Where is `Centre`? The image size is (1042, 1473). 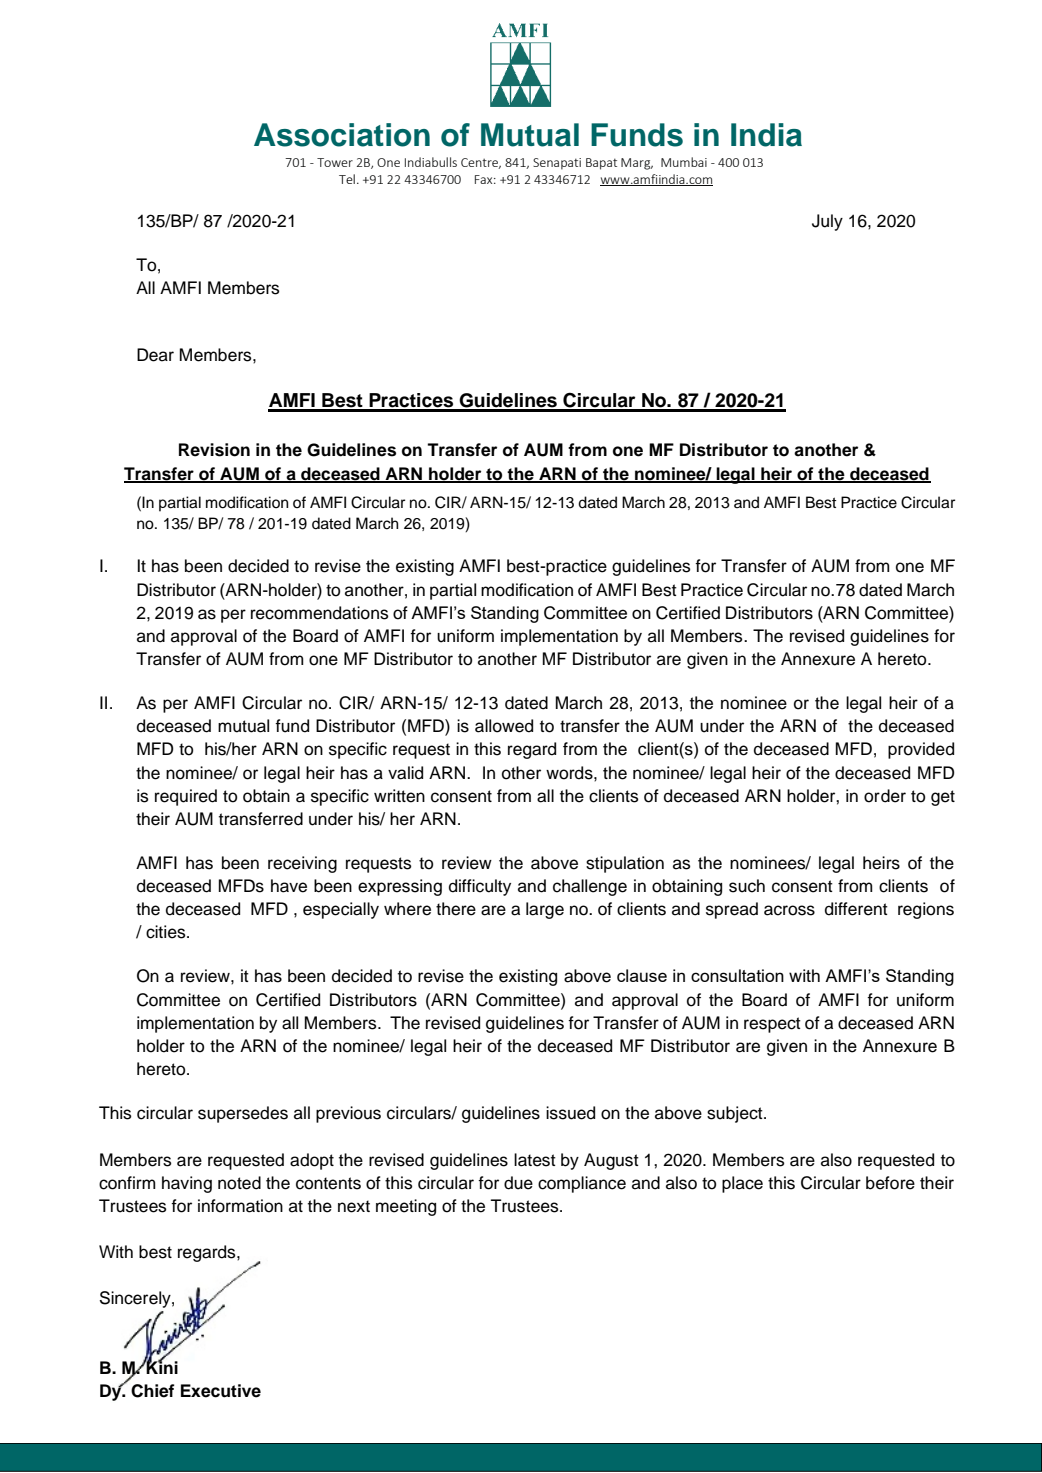
Centre is located at coordinates (481, 163).
